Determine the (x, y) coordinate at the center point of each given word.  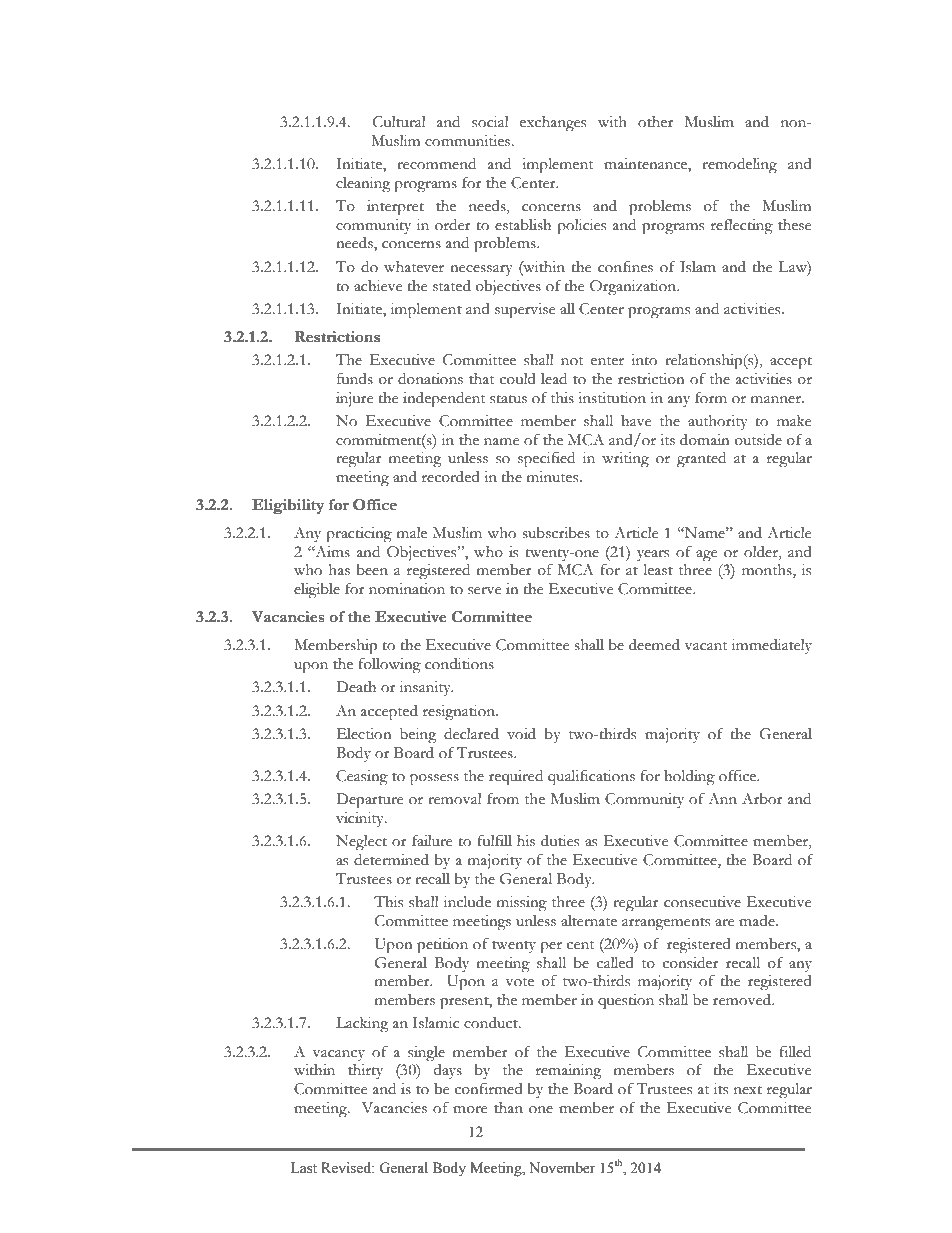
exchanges (553, 124)
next (748, 1090)
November (562, 1168)
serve (484, 591)
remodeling (739, 166)
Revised (347, 1168)
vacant (706, 646)
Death (356, 687)
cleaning (363, 185)
